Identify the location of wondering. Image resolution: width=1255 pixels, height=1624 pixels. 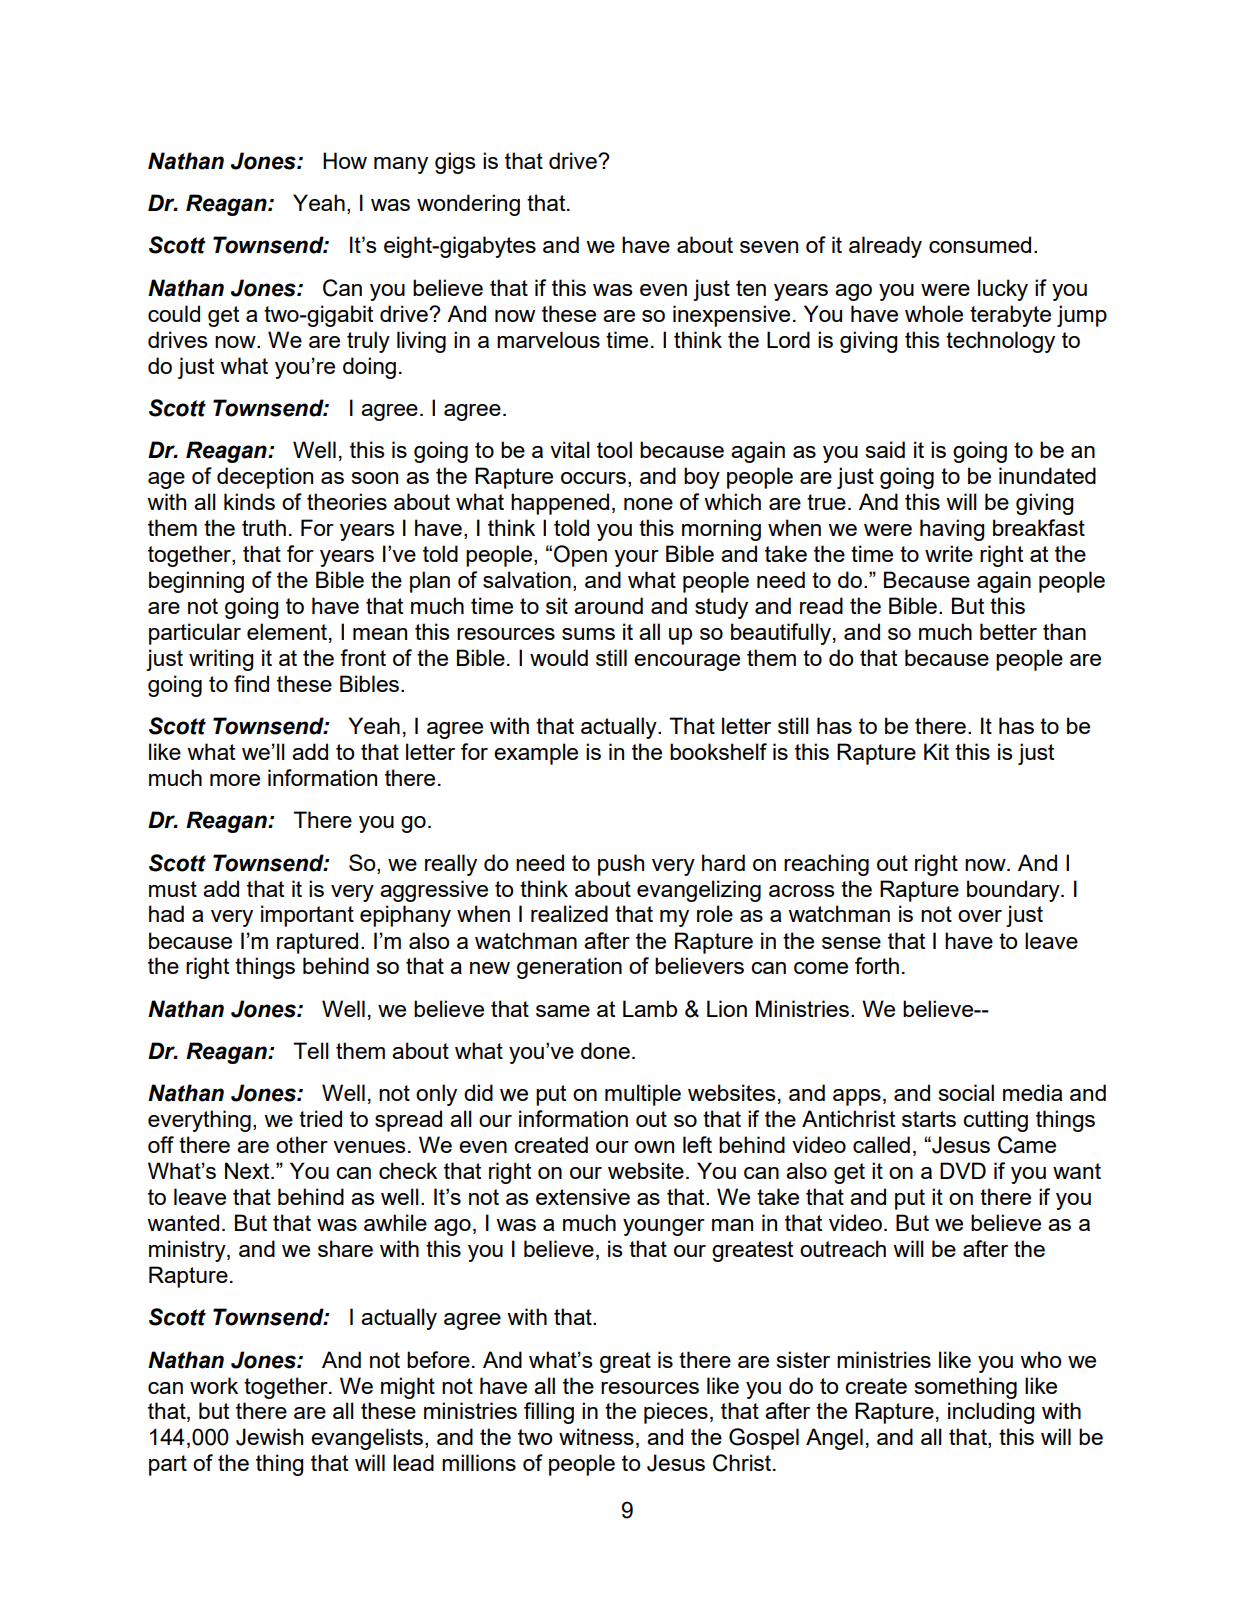
(468, 205).
